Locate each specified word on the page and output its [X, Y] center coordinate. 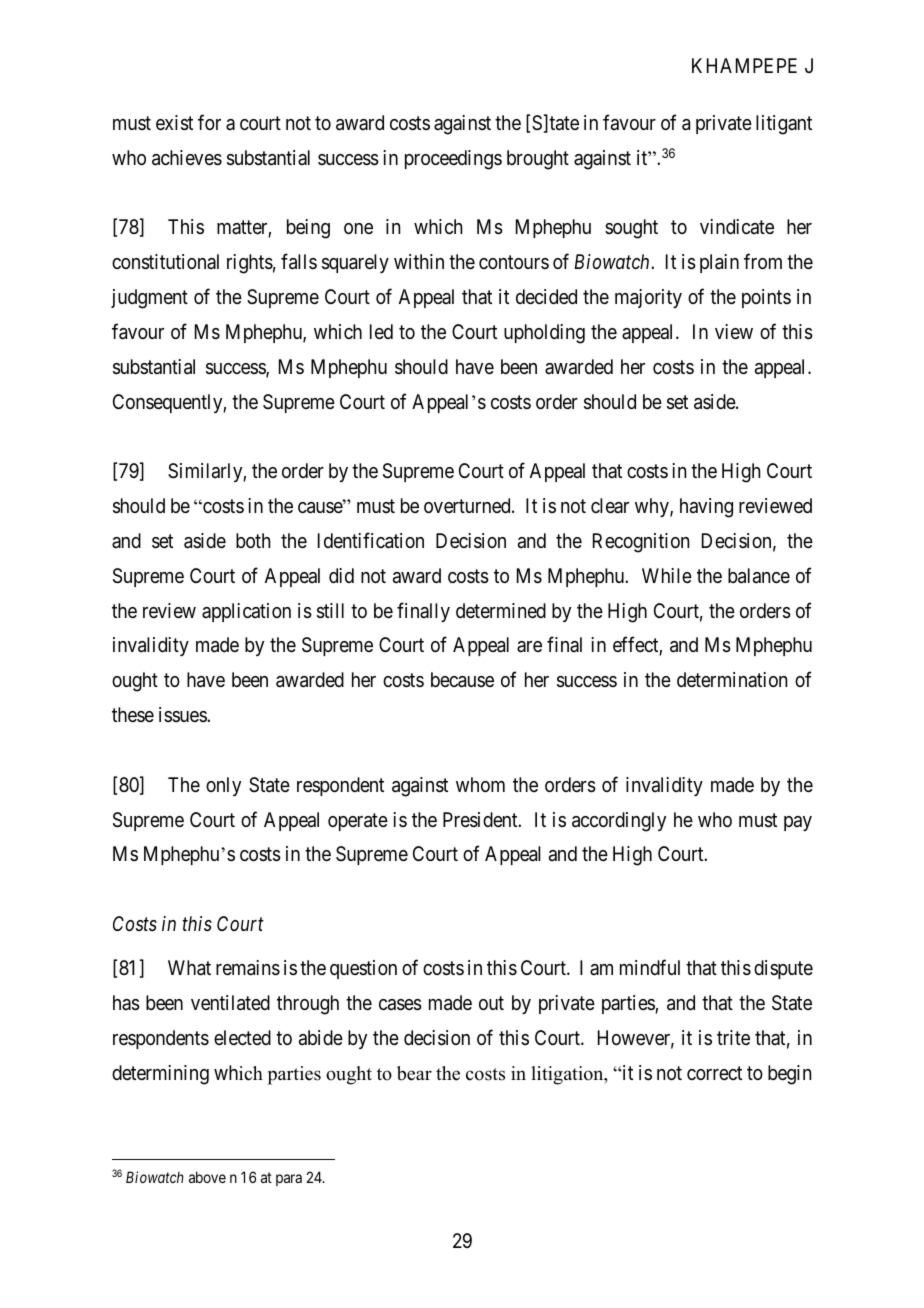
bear [414, 1073]
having [706, 508]
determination [732, 679]
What [189, 968]
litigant [784, 125]
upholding [544, 334]
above [207, 1177]
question [363, 969]
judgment [149, 299]
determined [501, 611]
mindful [650, 967]
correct [714, 1073]
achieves [187, 158]
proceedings [453, 160]
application [246, 612]
